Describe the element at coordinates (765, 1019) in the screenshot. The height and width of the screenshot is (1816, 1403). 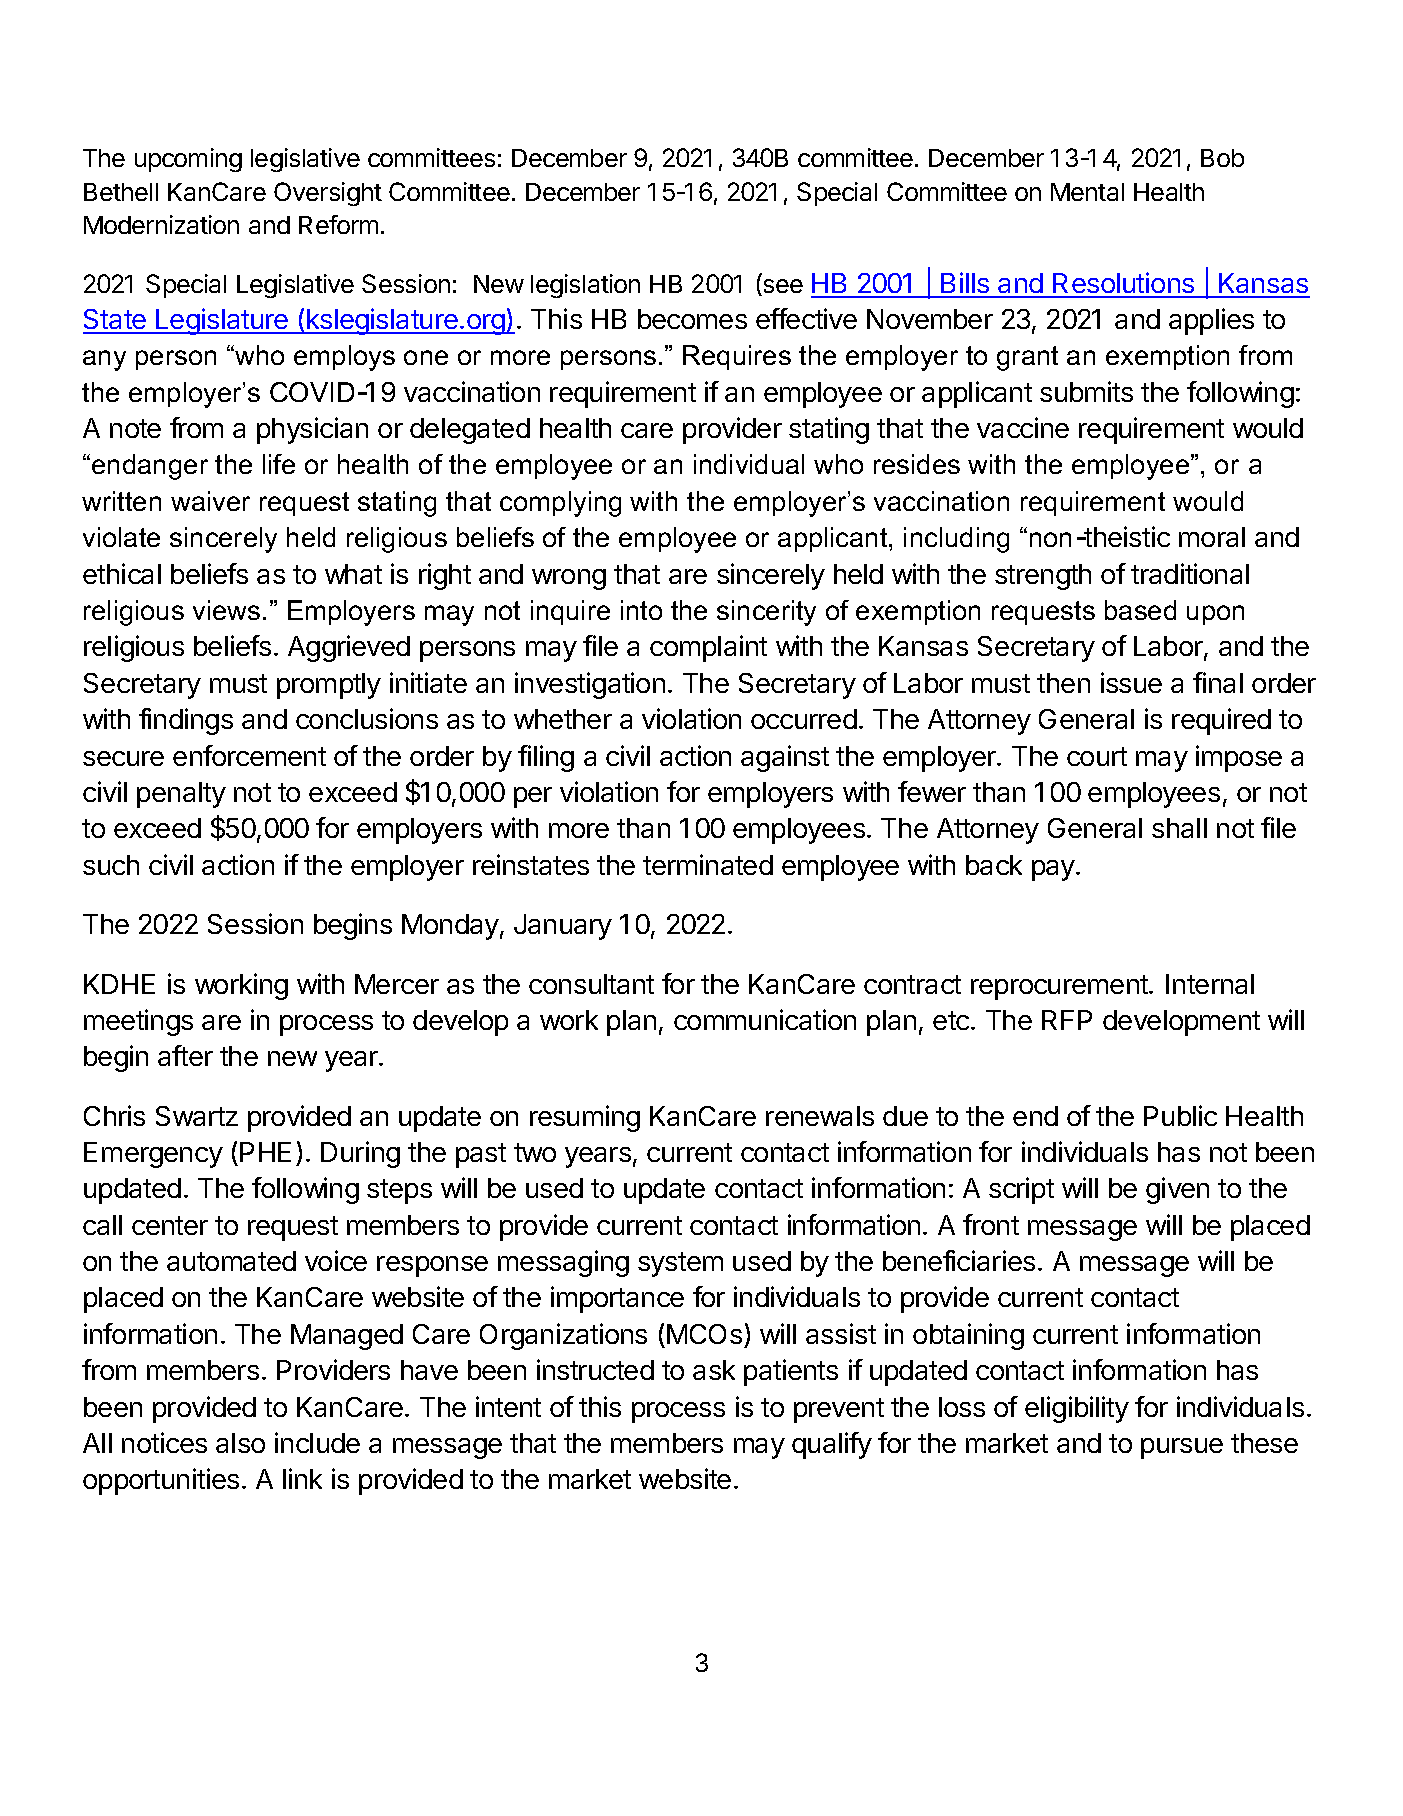
I see `communication` at that location.
